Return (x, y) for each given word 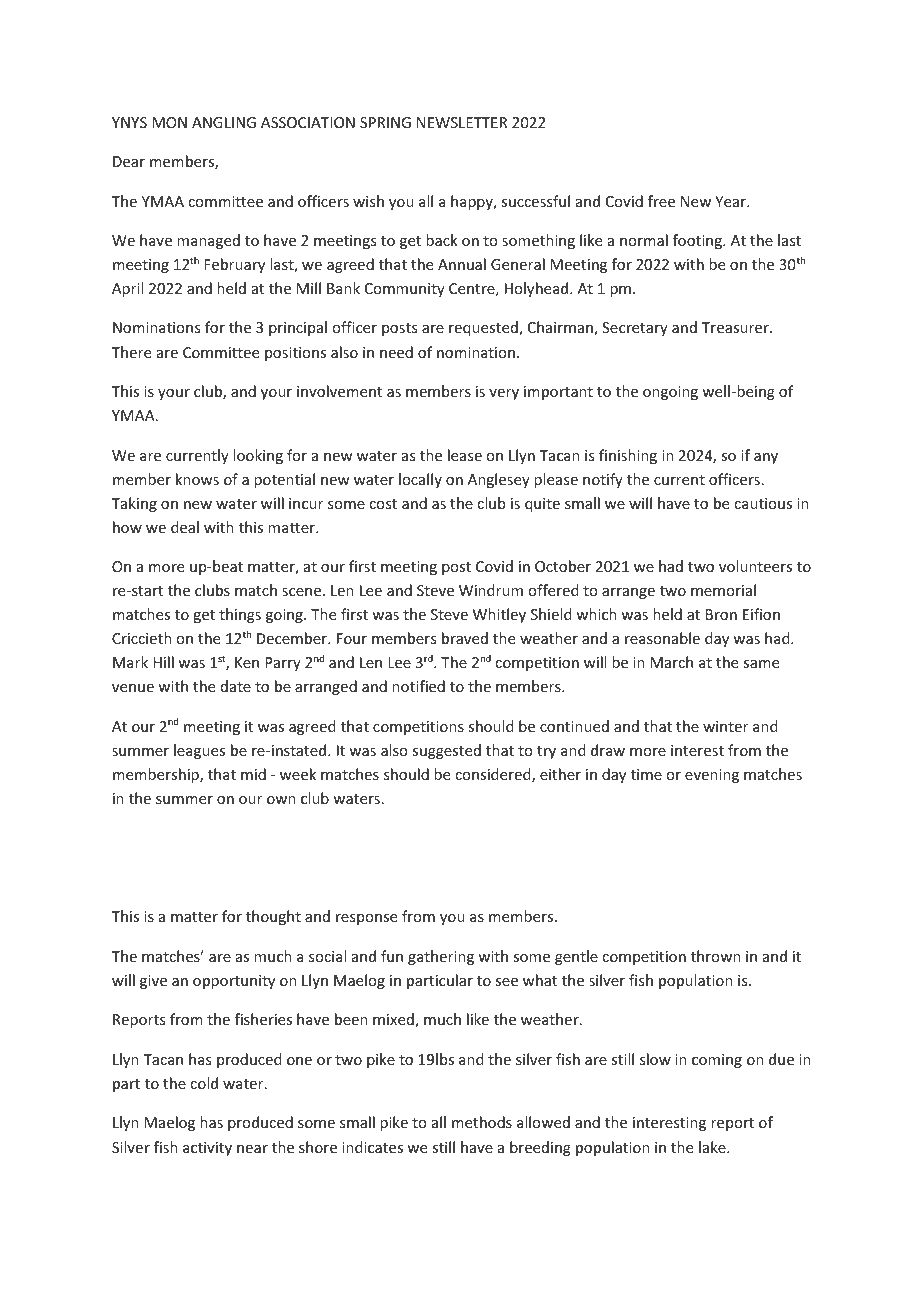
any (766, 458)
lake (713, 1147)
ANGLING (224, 122)
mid (253, 774)
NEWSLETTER (462, 122)
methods (482, 1122)
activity (207, 1149)
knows (197, 479)
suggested (446, 751)
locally (420, 480)
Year (732, 201)
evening (712, 776)
